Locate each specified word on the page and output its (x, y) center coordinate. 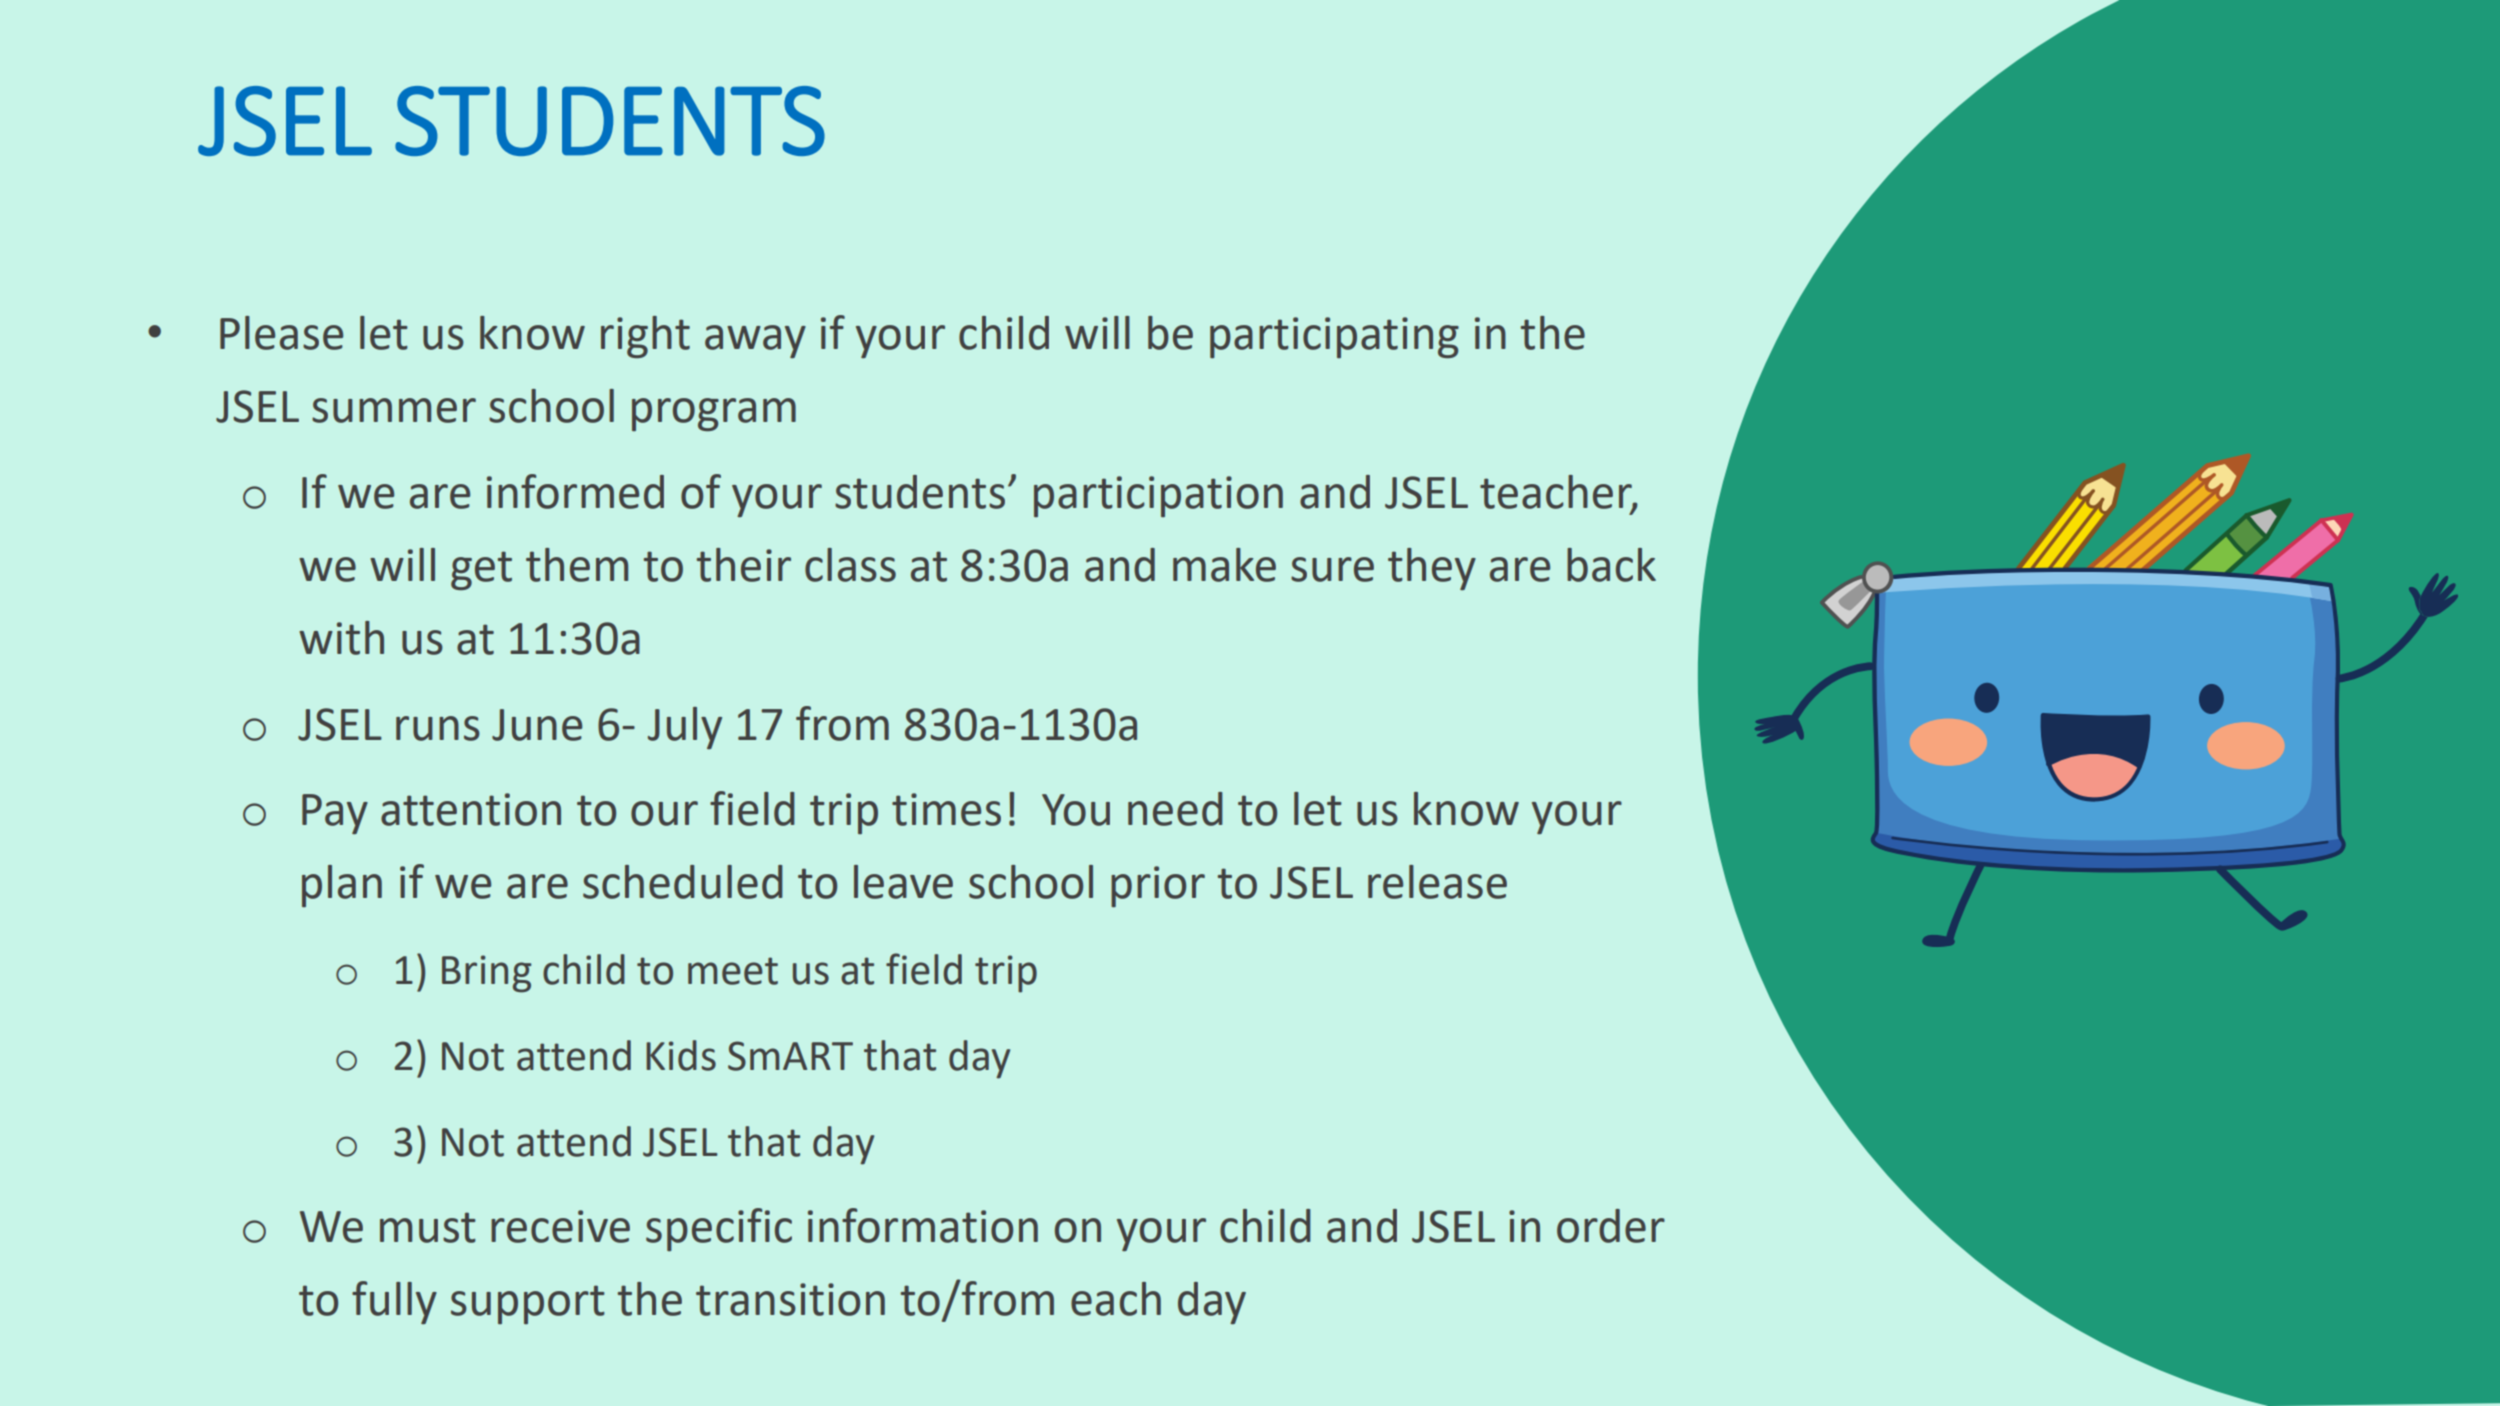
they (1432, 569)
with (341, 638)
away (755, 341)
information (923, 1225)
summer (394, 410)
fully (394, 1302)
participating (1334, 337)
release (1437, 882)
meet (733, 971)
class (850, 565)
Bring (486, 974)
